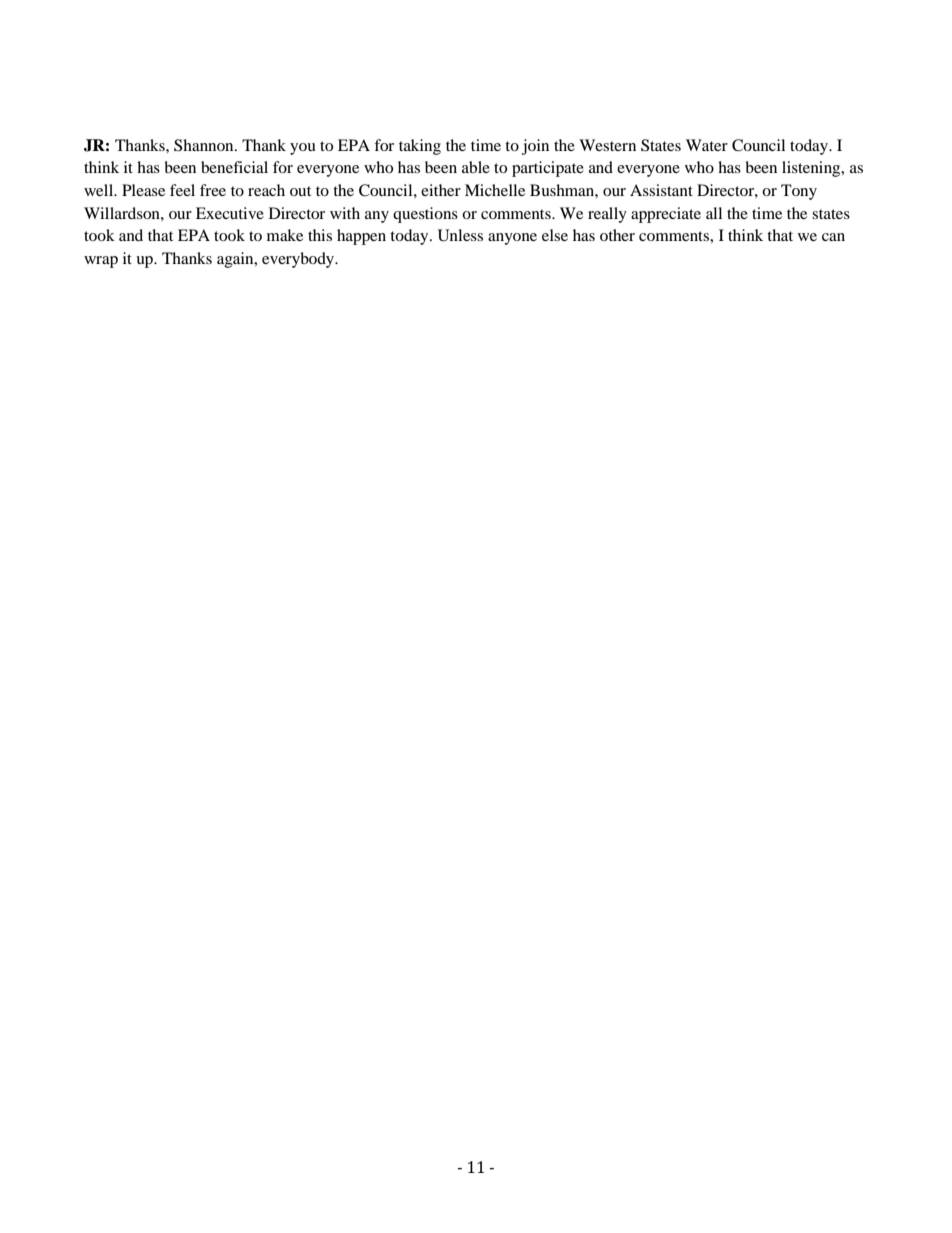 The width and height of the document is (952, 1233). Describe the element at coordinates (812, 169) in the document. I see `listening` at that location.
